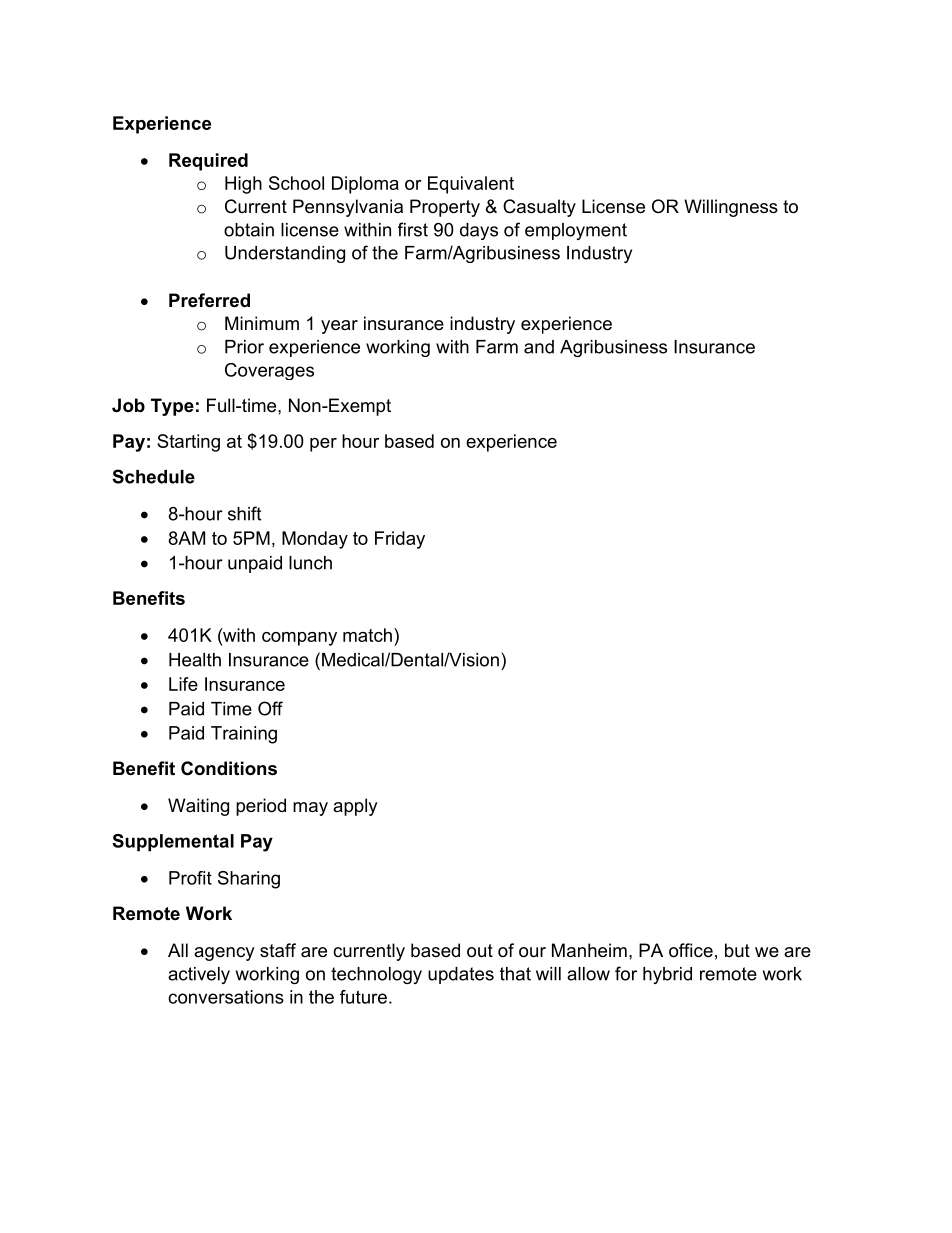 This page has height=1233, width=952. I want to click on company, so click(299, 639).
